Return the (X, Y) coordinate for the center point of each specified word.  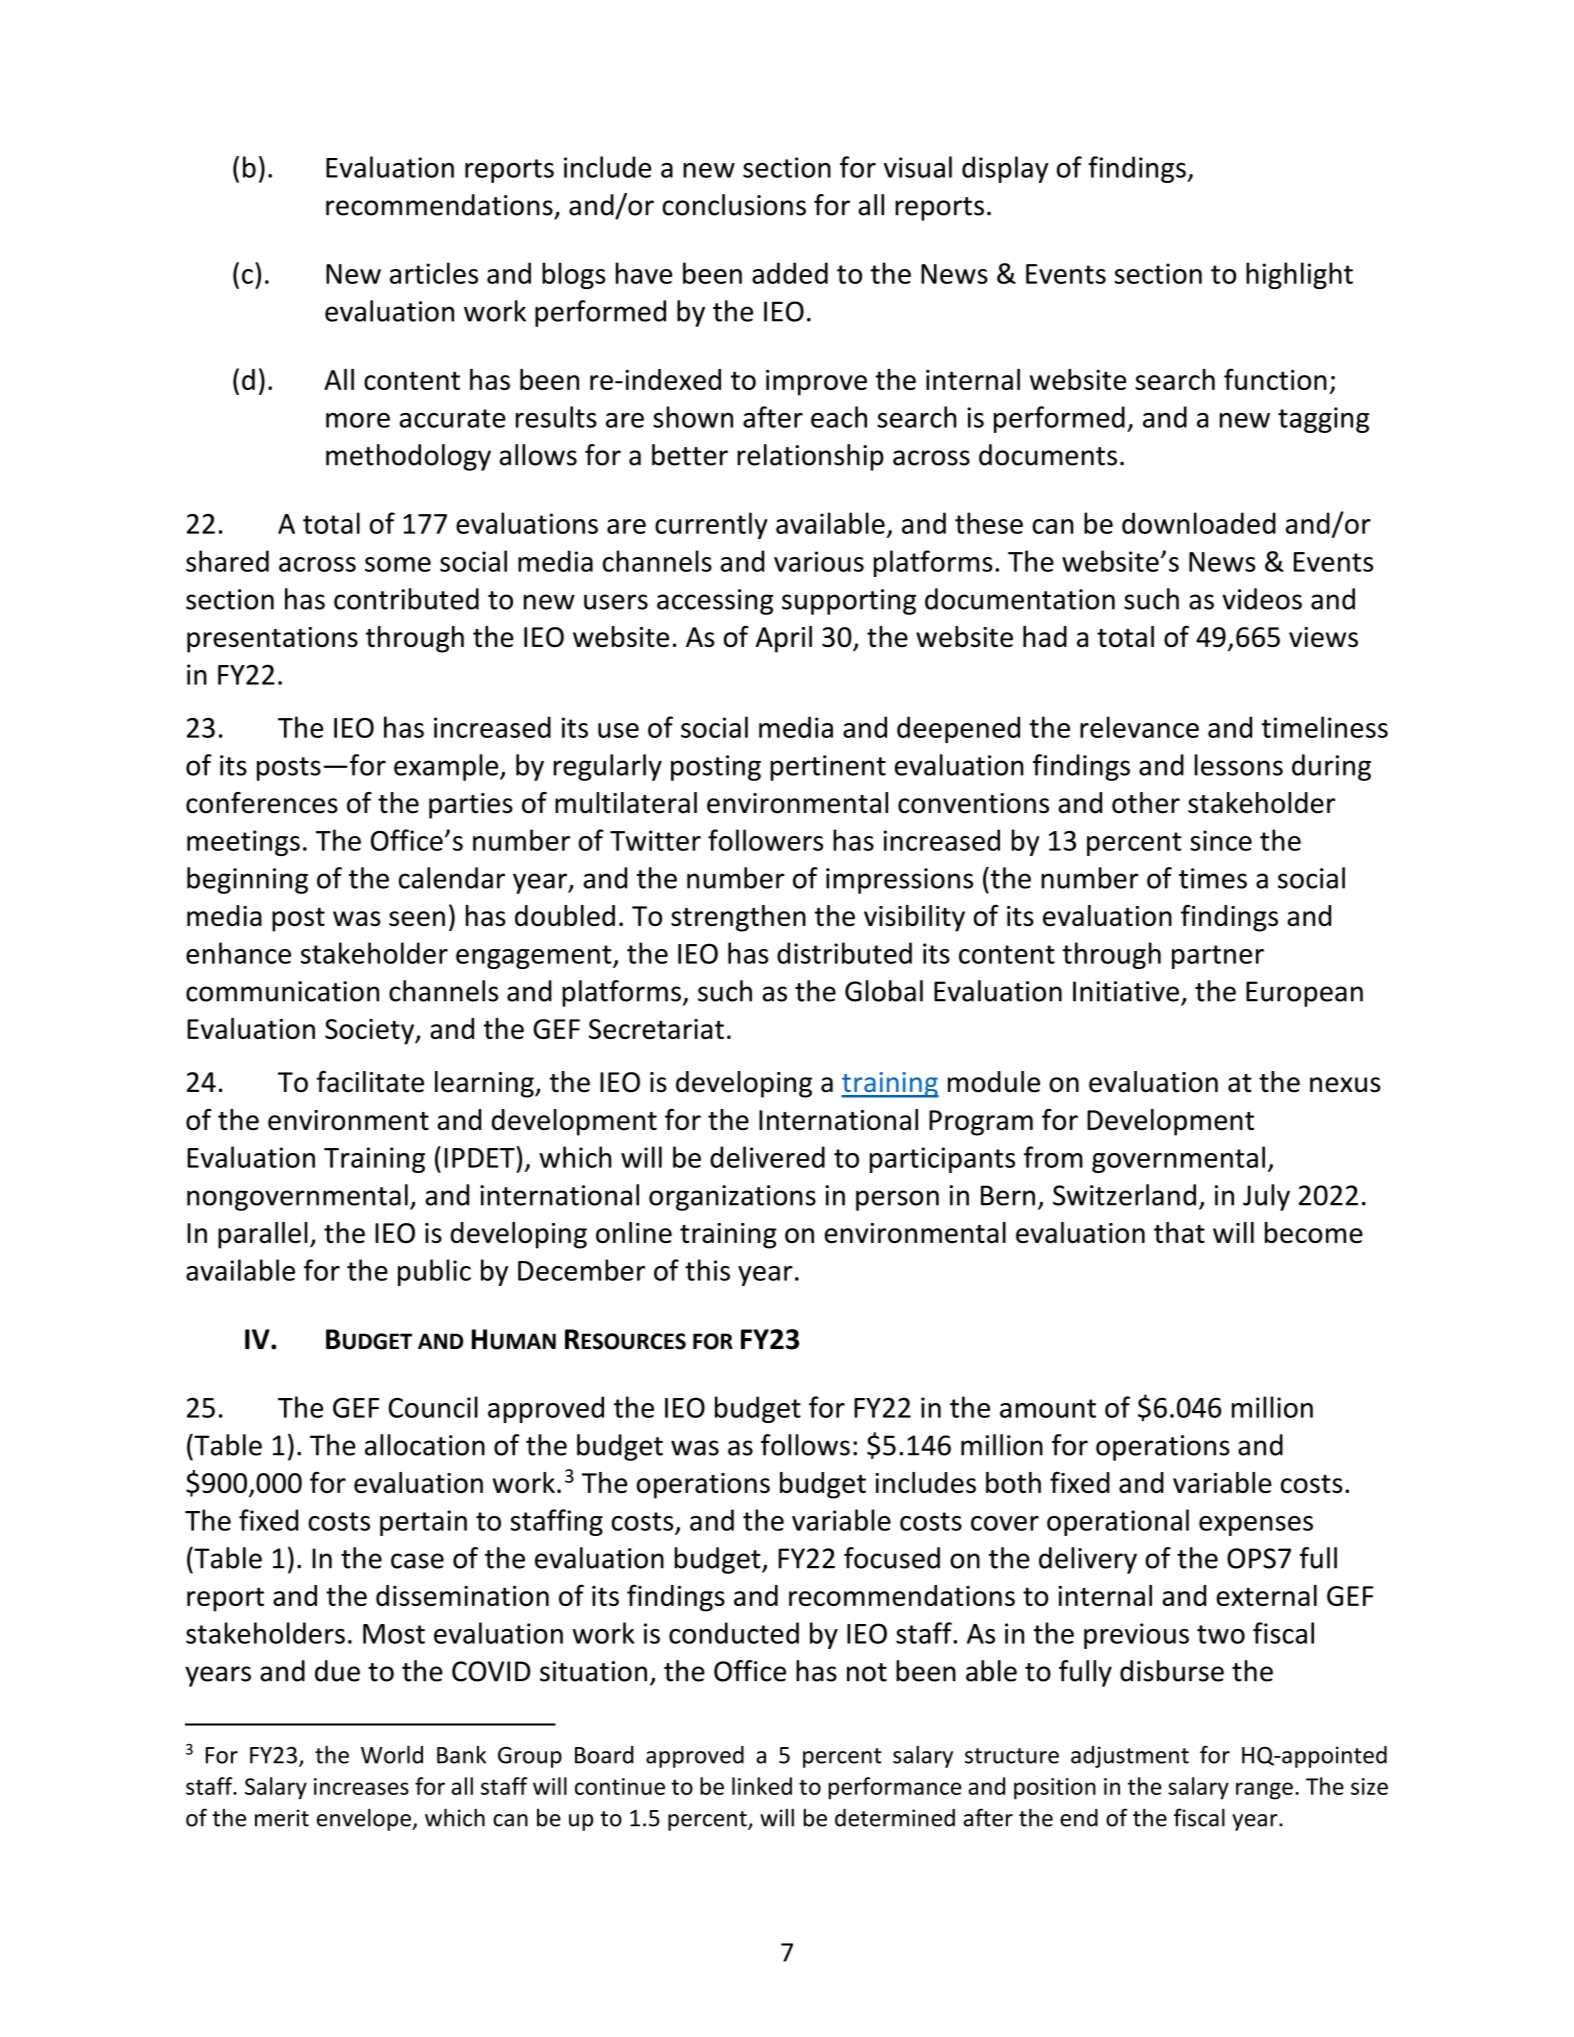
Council (433, 1407)
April (784, 639)
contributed (406, 599)
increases (361, 1786)
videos (1262, 599)
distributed (844, 953)
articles (434, 273)
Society (371, 1032)
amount (1048, 1408)
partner (1218, 957)
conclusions (734, 205)
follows (805, 1445)
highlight (1299, 275)
